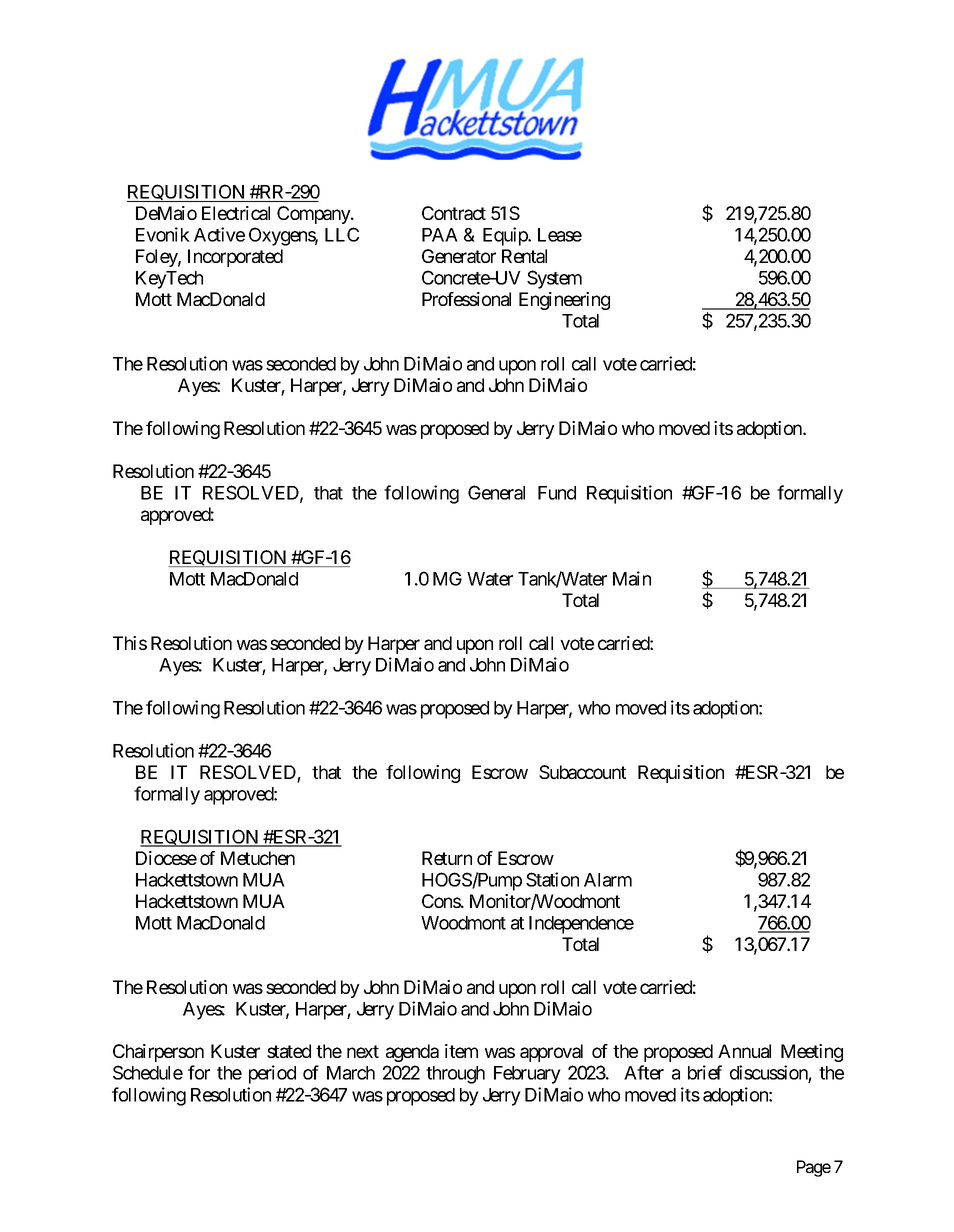  What do you see at coordinates (554, 279) in the screenshot?
I see `System` at bounding box center [554, 279].
